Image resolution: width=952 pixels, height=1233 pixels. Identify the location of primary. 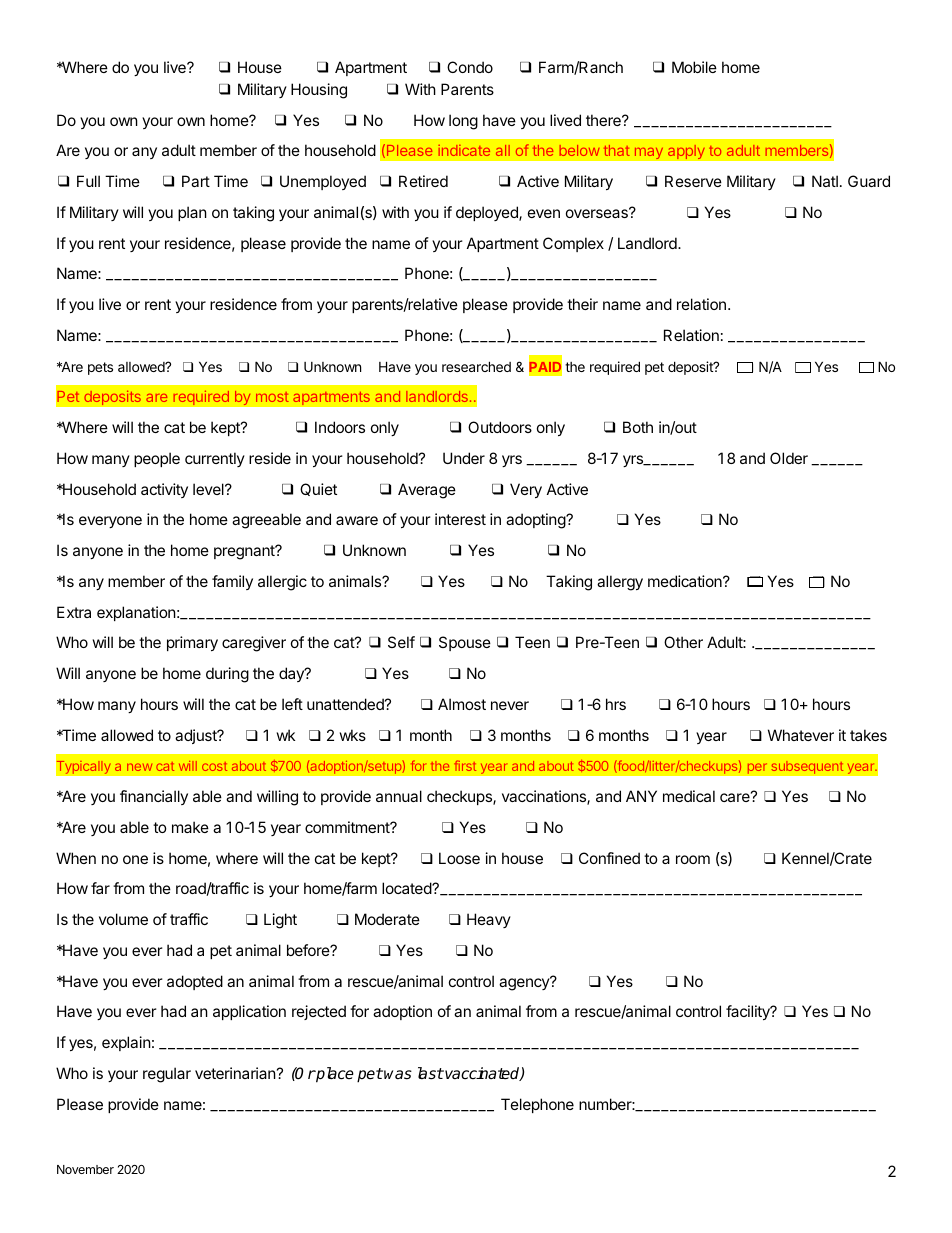
(192, 643).
